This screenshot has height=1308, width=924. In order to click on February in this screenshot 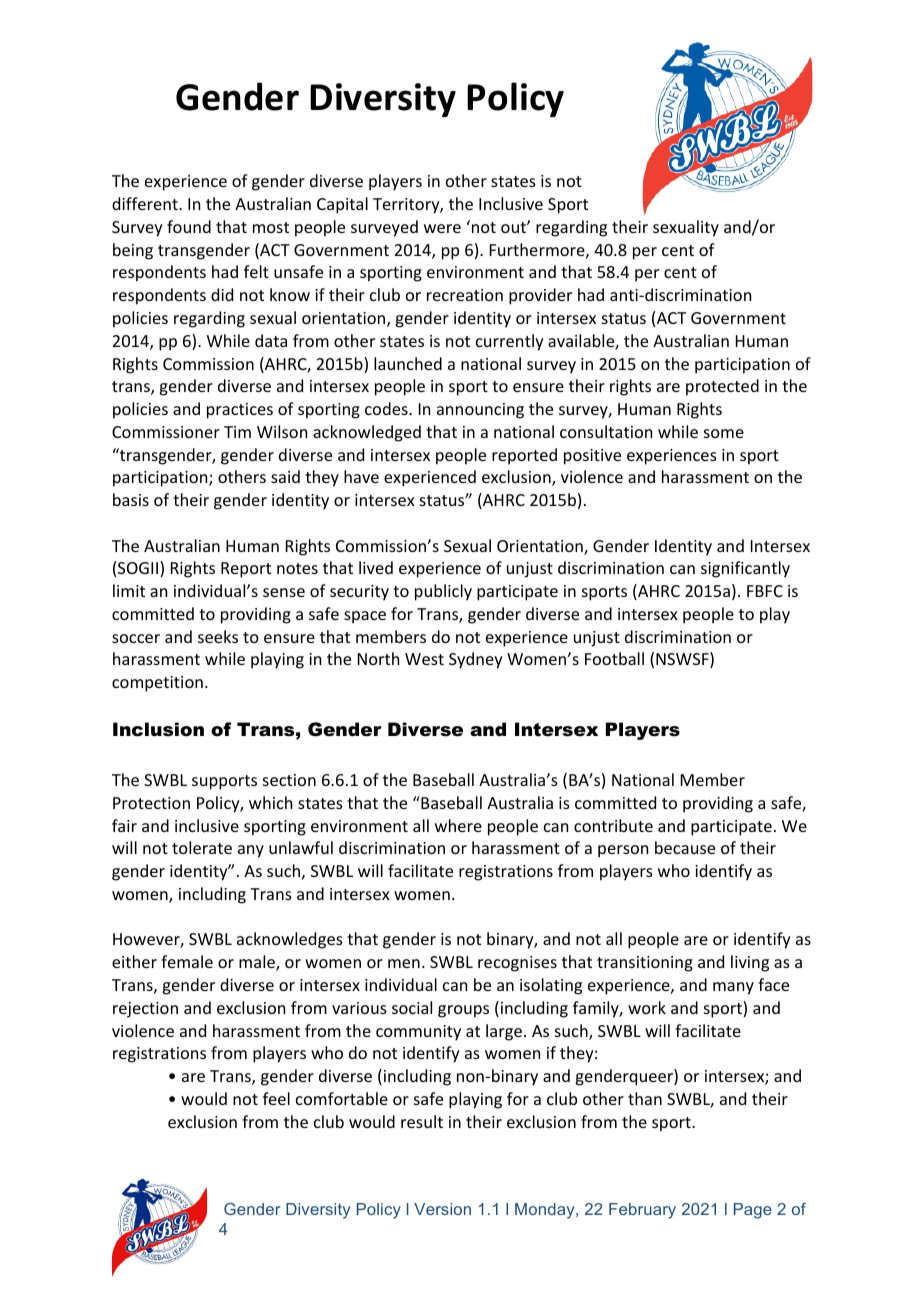, I will do `click(642, 1211)`.
